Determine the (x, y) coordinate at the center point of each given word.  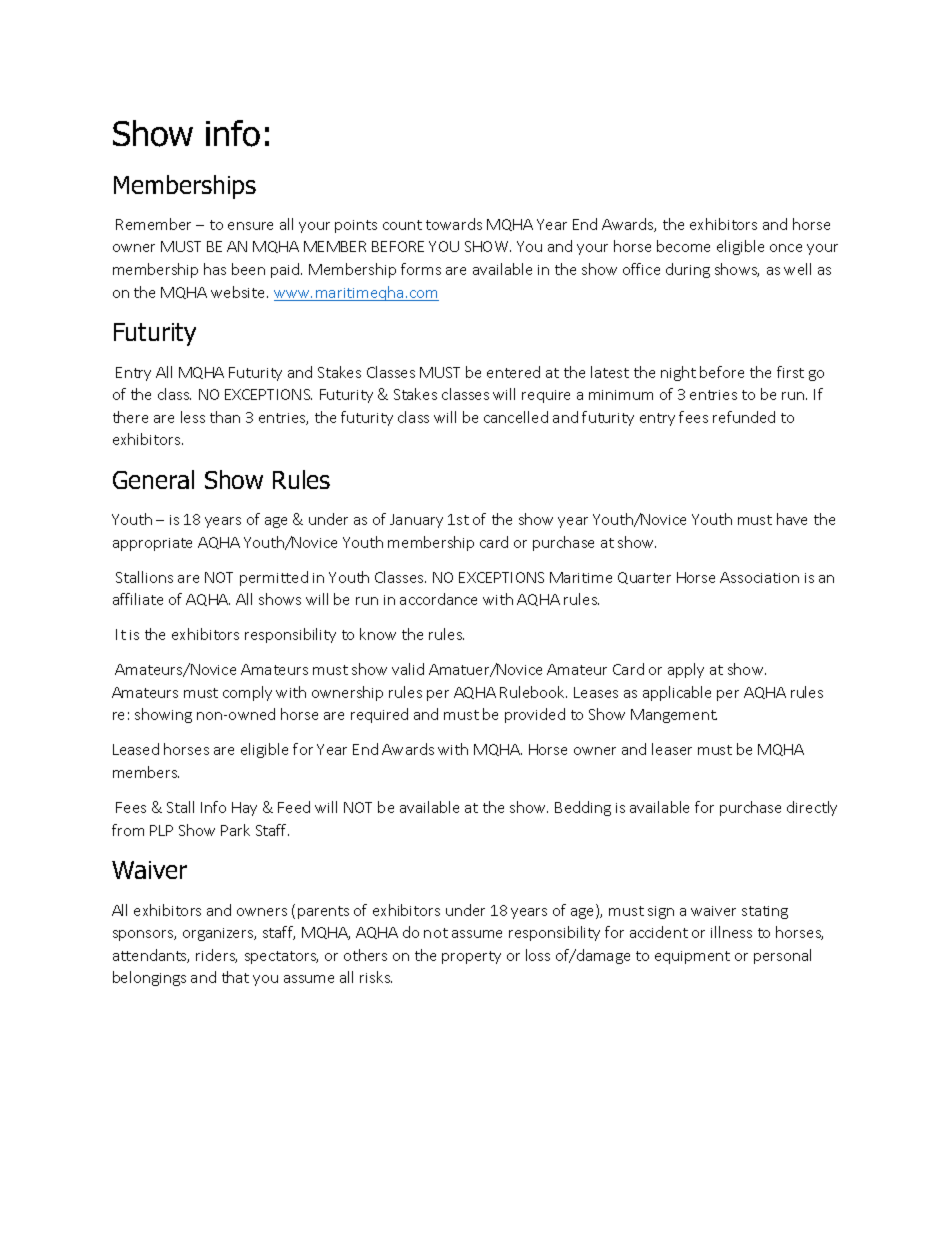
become (683, 246)
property (471, 957)
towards (454, 224)
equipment (692, 957)
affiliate (138, 599)
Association (759, 577)
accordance (438, 599)
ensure (250, 226)
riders (216, 956)
